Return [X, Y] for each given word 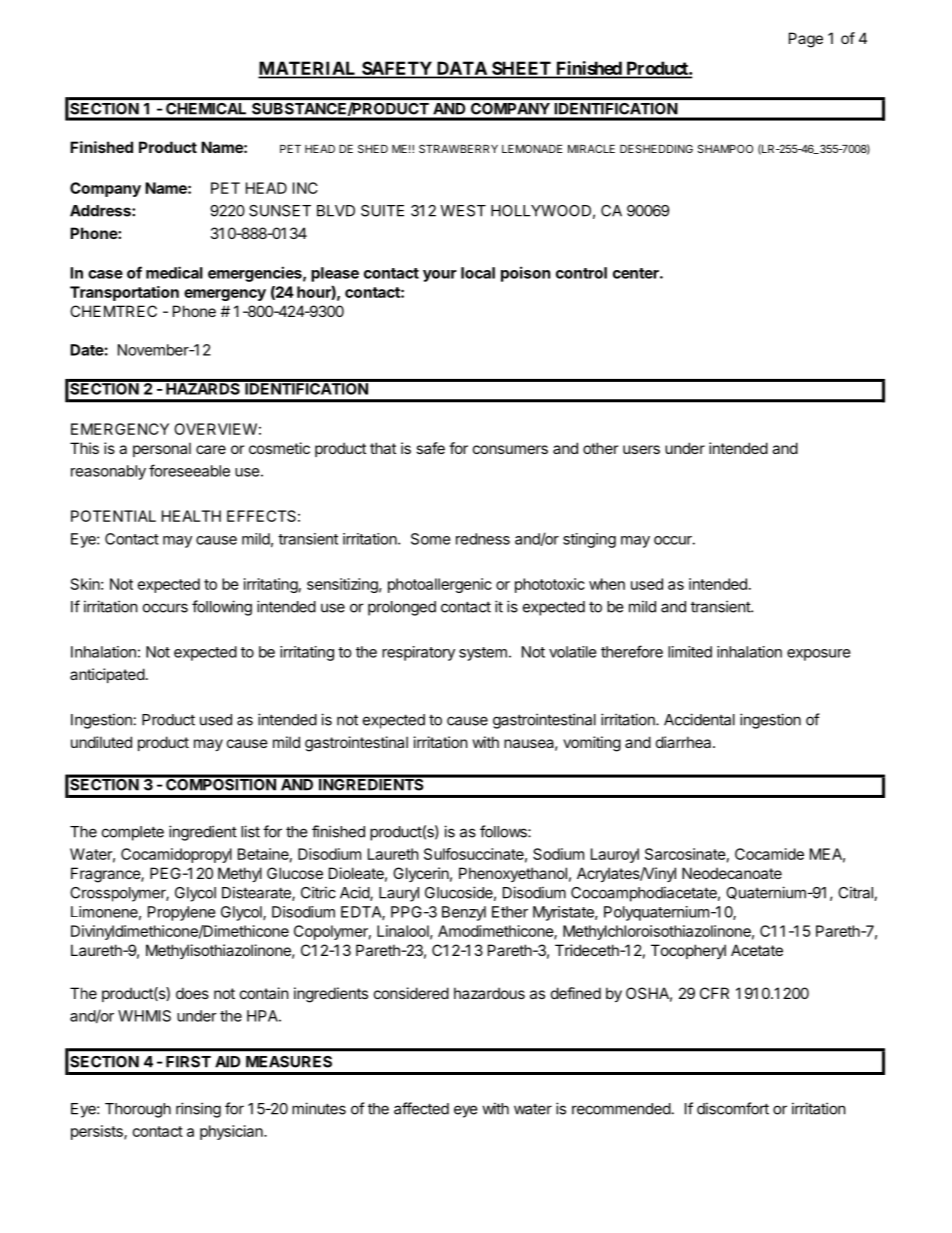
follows [504, 831]
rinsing [198, 1110]
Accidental [699, 719]
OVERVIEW [215, 429]
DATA [461, 69]
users [641, 449]
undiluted [101, 742]
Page [806, 40]
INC [305, 188]
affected [421, 1108]
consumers [510, 449]
